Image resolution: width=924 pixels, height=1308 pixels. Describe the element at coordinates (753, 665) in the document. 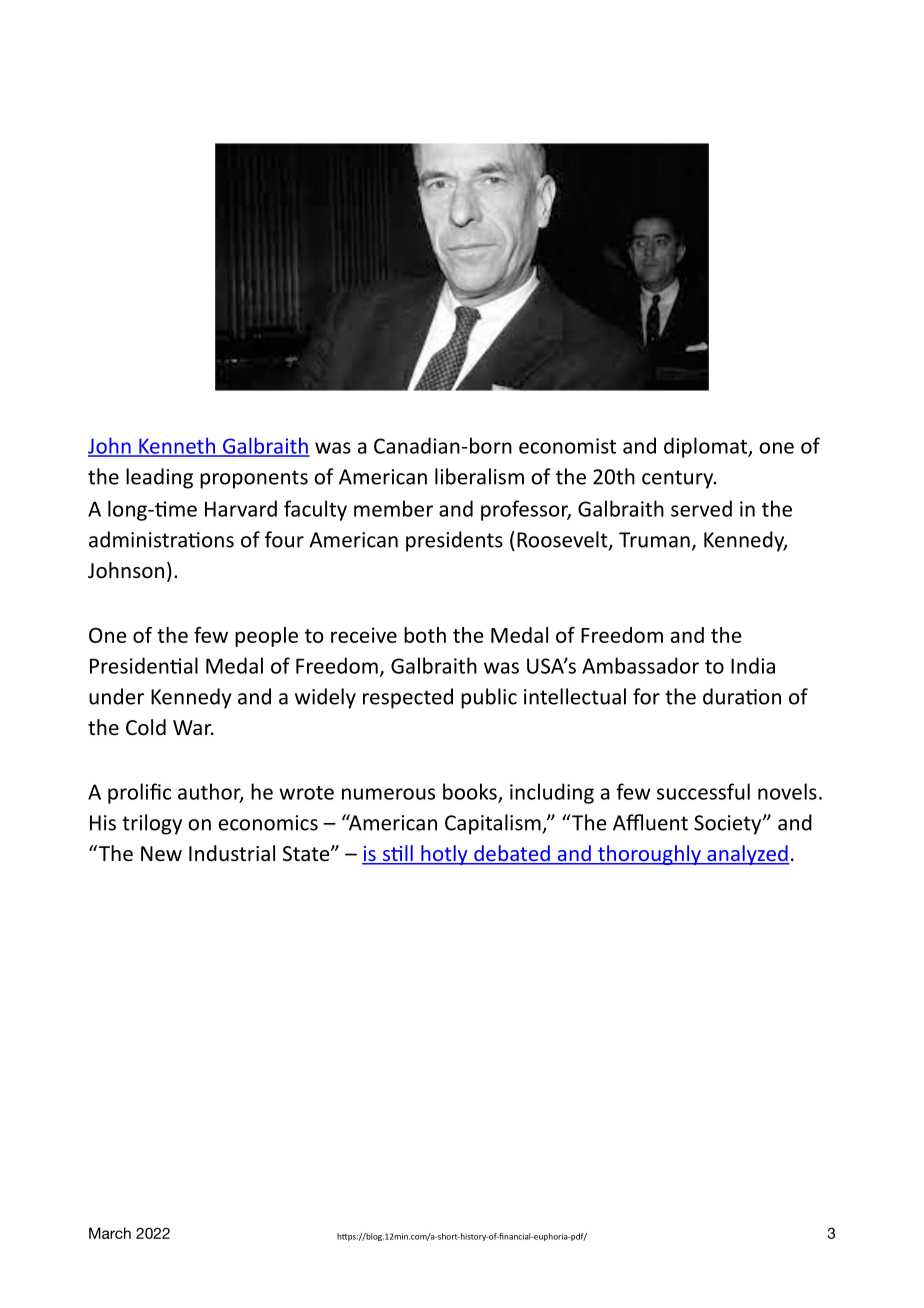

I see `India` at that location.
